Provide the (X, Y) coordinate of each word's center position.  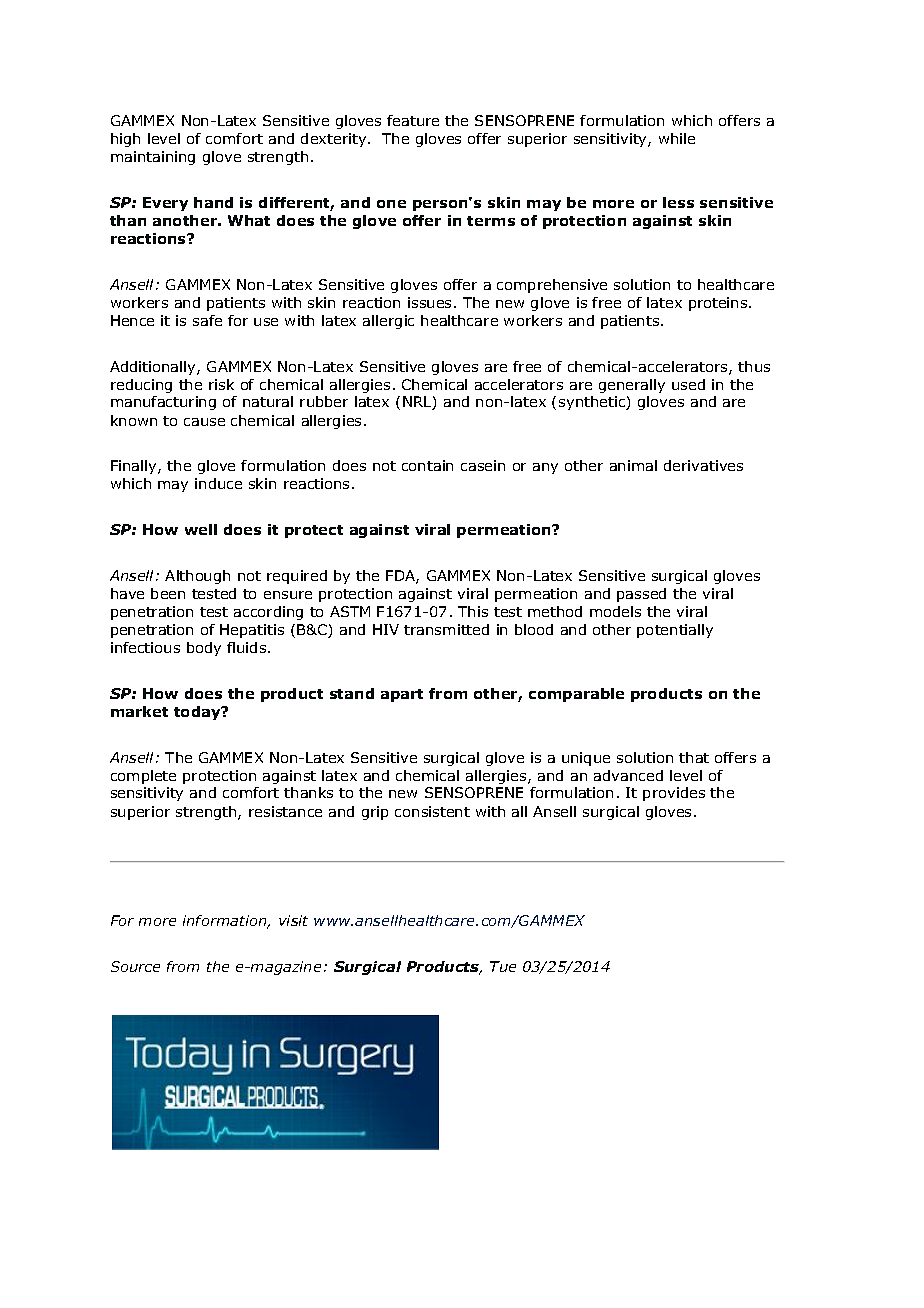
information (226, 922)
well (201, 529)
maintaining (153, 158)
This (473, 611)
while (677, 138)
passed (641, 595)
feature (413, 120)
